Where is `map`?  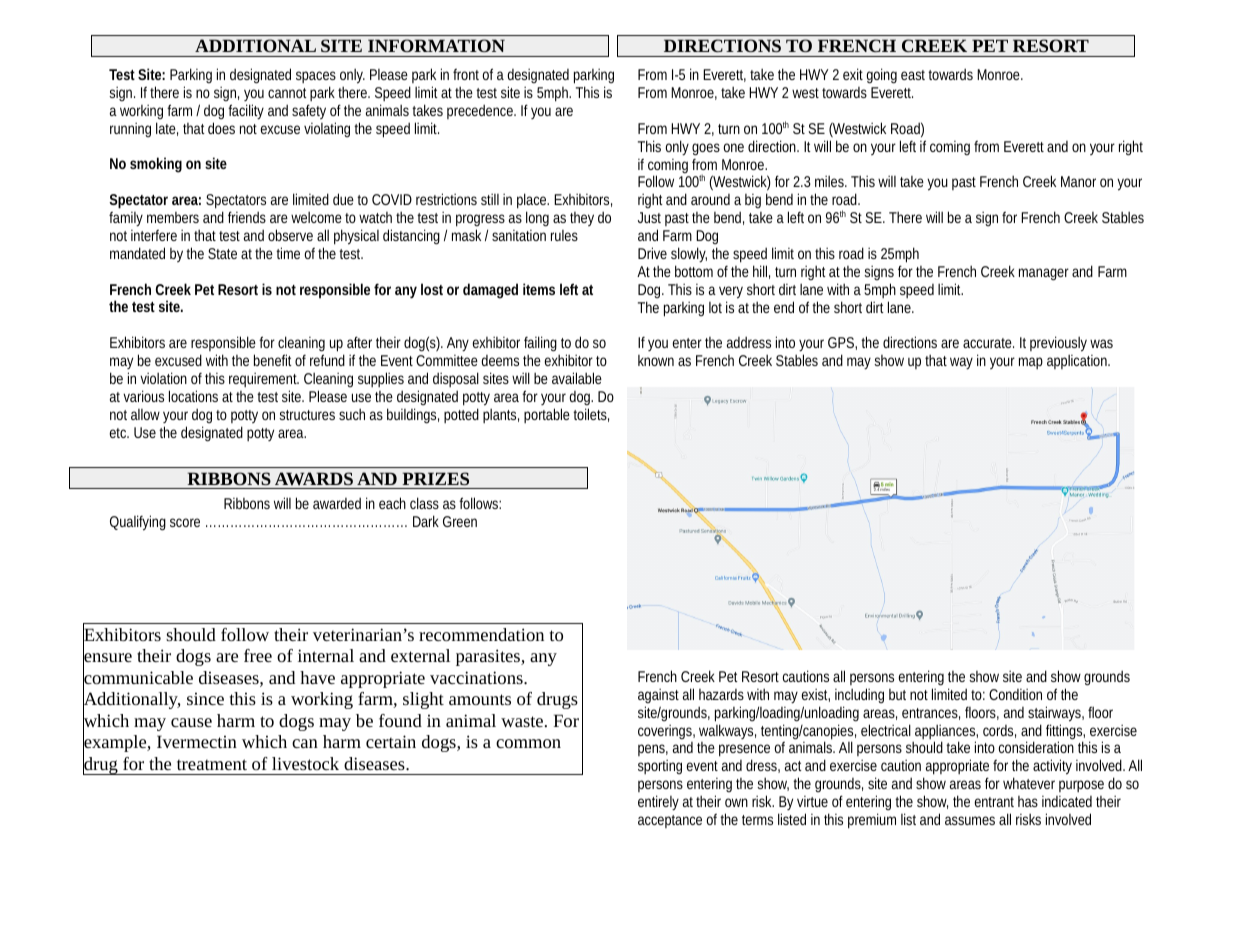 map is located at coordinates (1031, 363).
